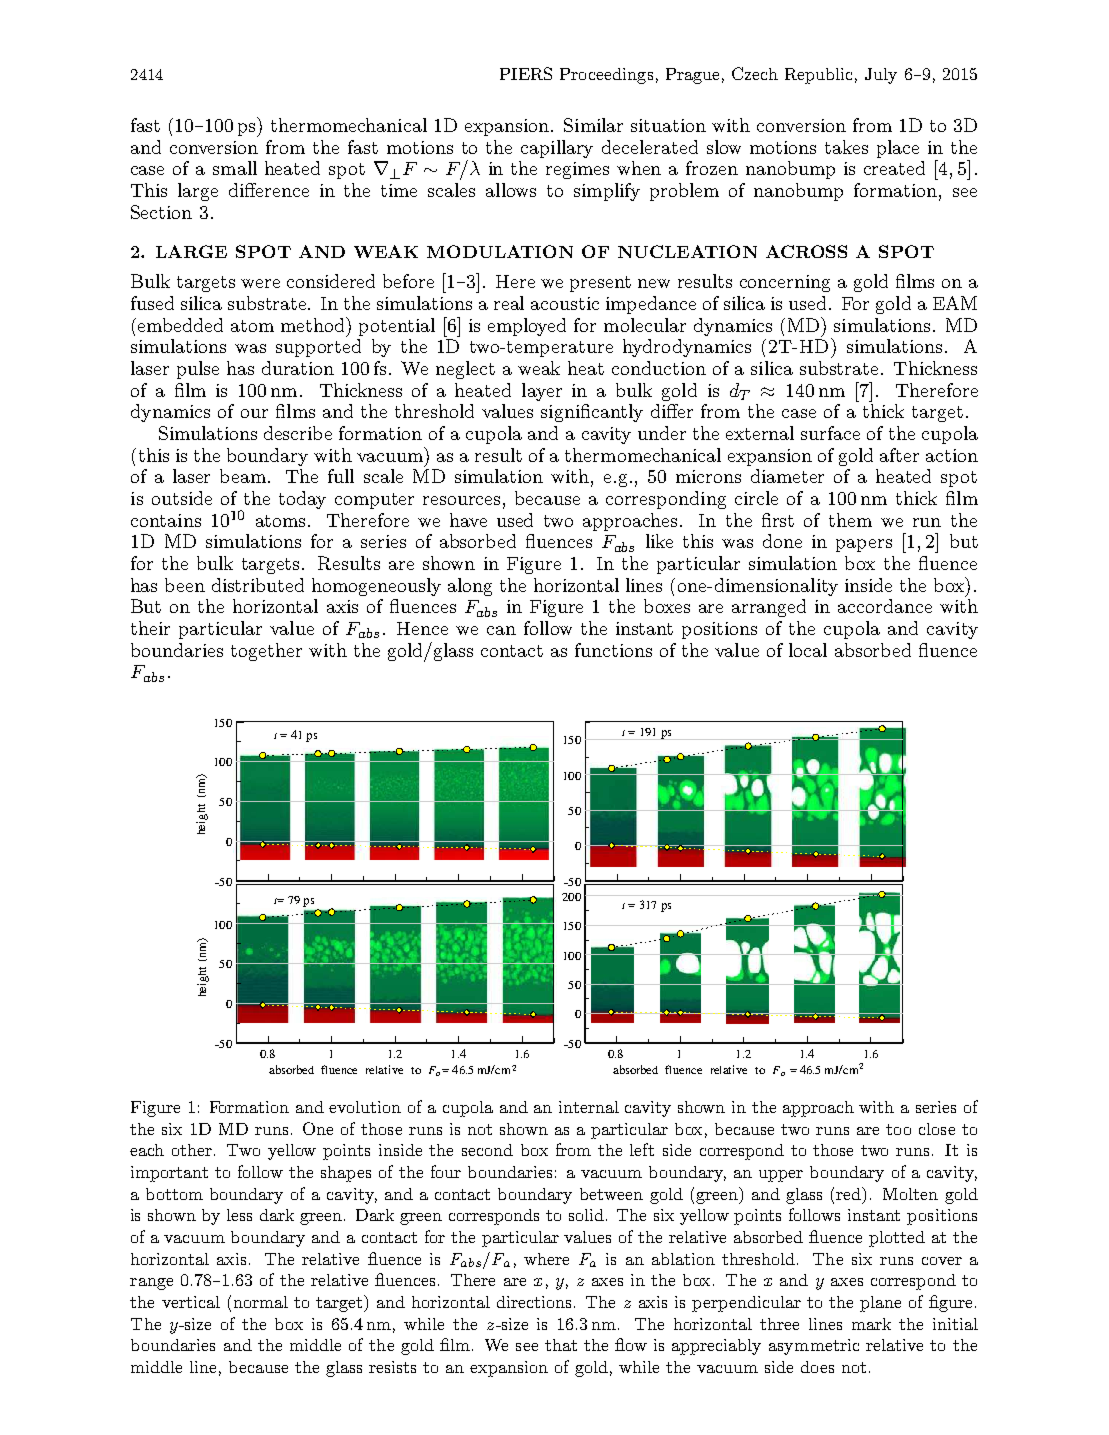 Image resolution: width=1109 pixels, height=1435 pixels. Describe the element at coordinates (235, 168) in the screenshot. I see `small` at that location.
